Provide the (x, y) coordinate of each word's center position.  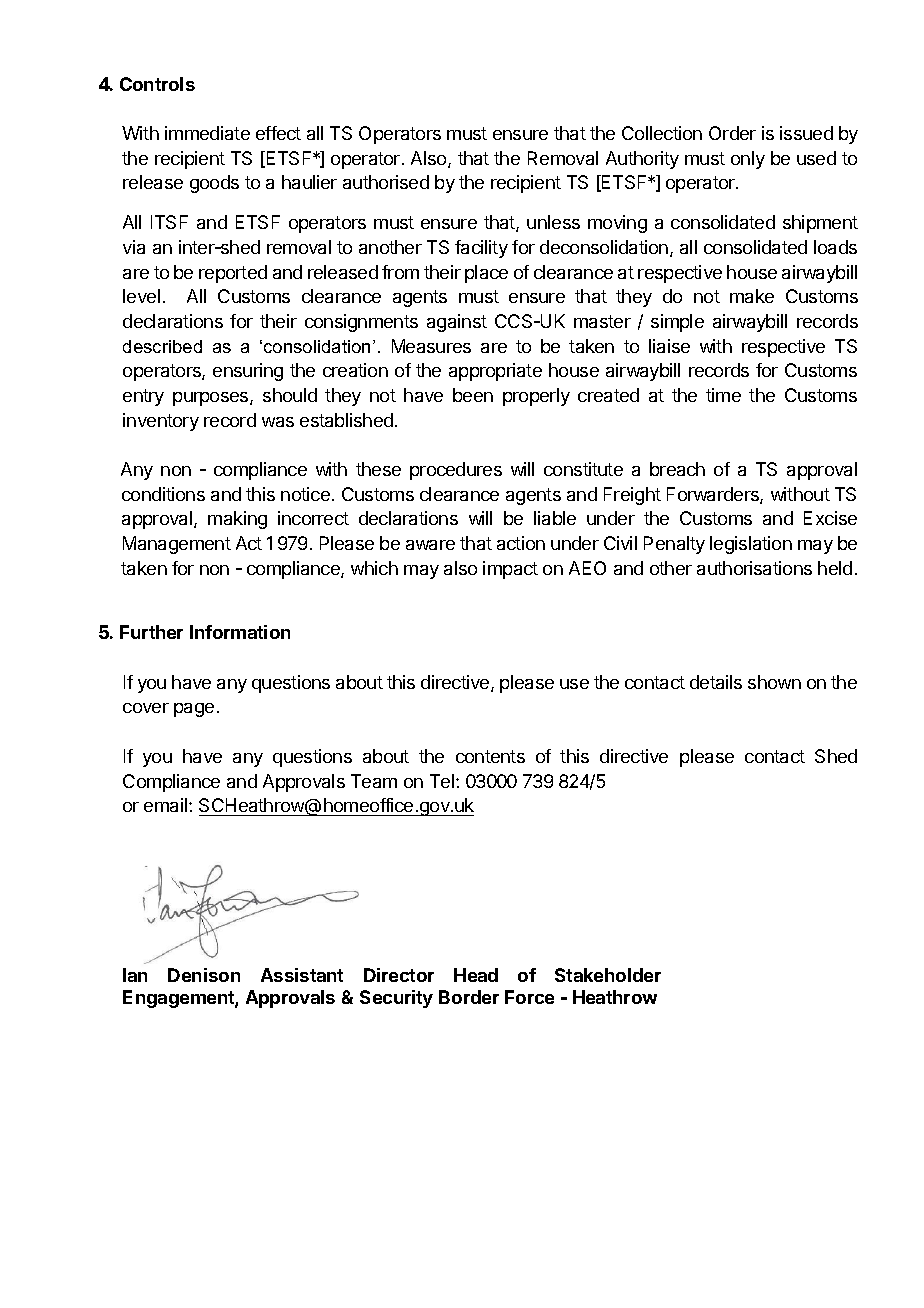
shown (774, 682)
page (194, 710)
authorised (386, 182)
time (723, 395)
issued (806, 133)
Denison (204, 975)
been (473, 395)
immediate (207, 133)
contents (490, 756)
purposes (212, 399)
